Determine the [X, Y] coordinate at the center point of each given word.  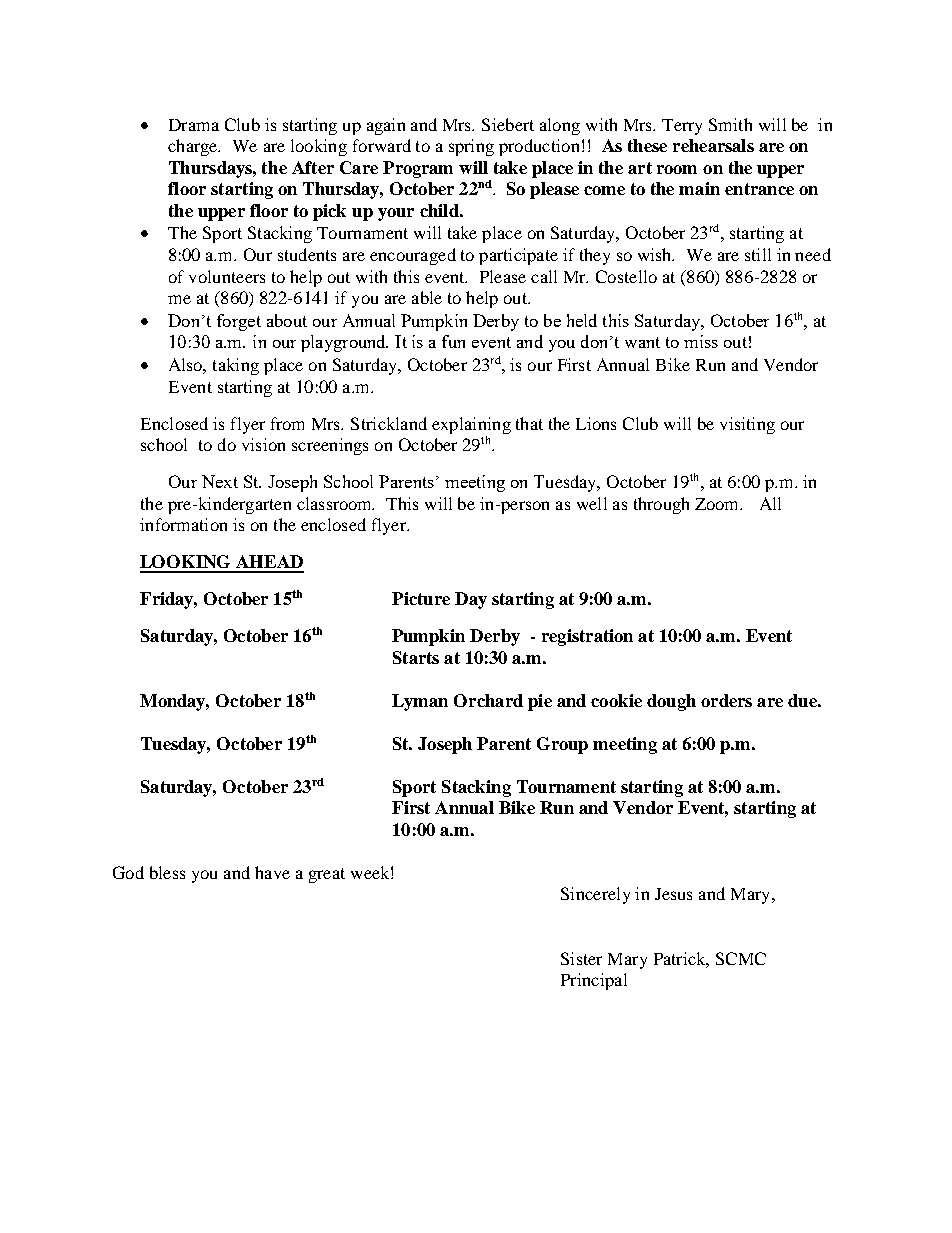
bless [167, 872]
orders [726, 700]
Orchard [488, 700]
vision [263, 444]
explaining [471, 425]
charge [194, 147]
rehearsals [713, 145]
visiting [747, 425]
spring [471, 147]
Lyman [420, 702]
